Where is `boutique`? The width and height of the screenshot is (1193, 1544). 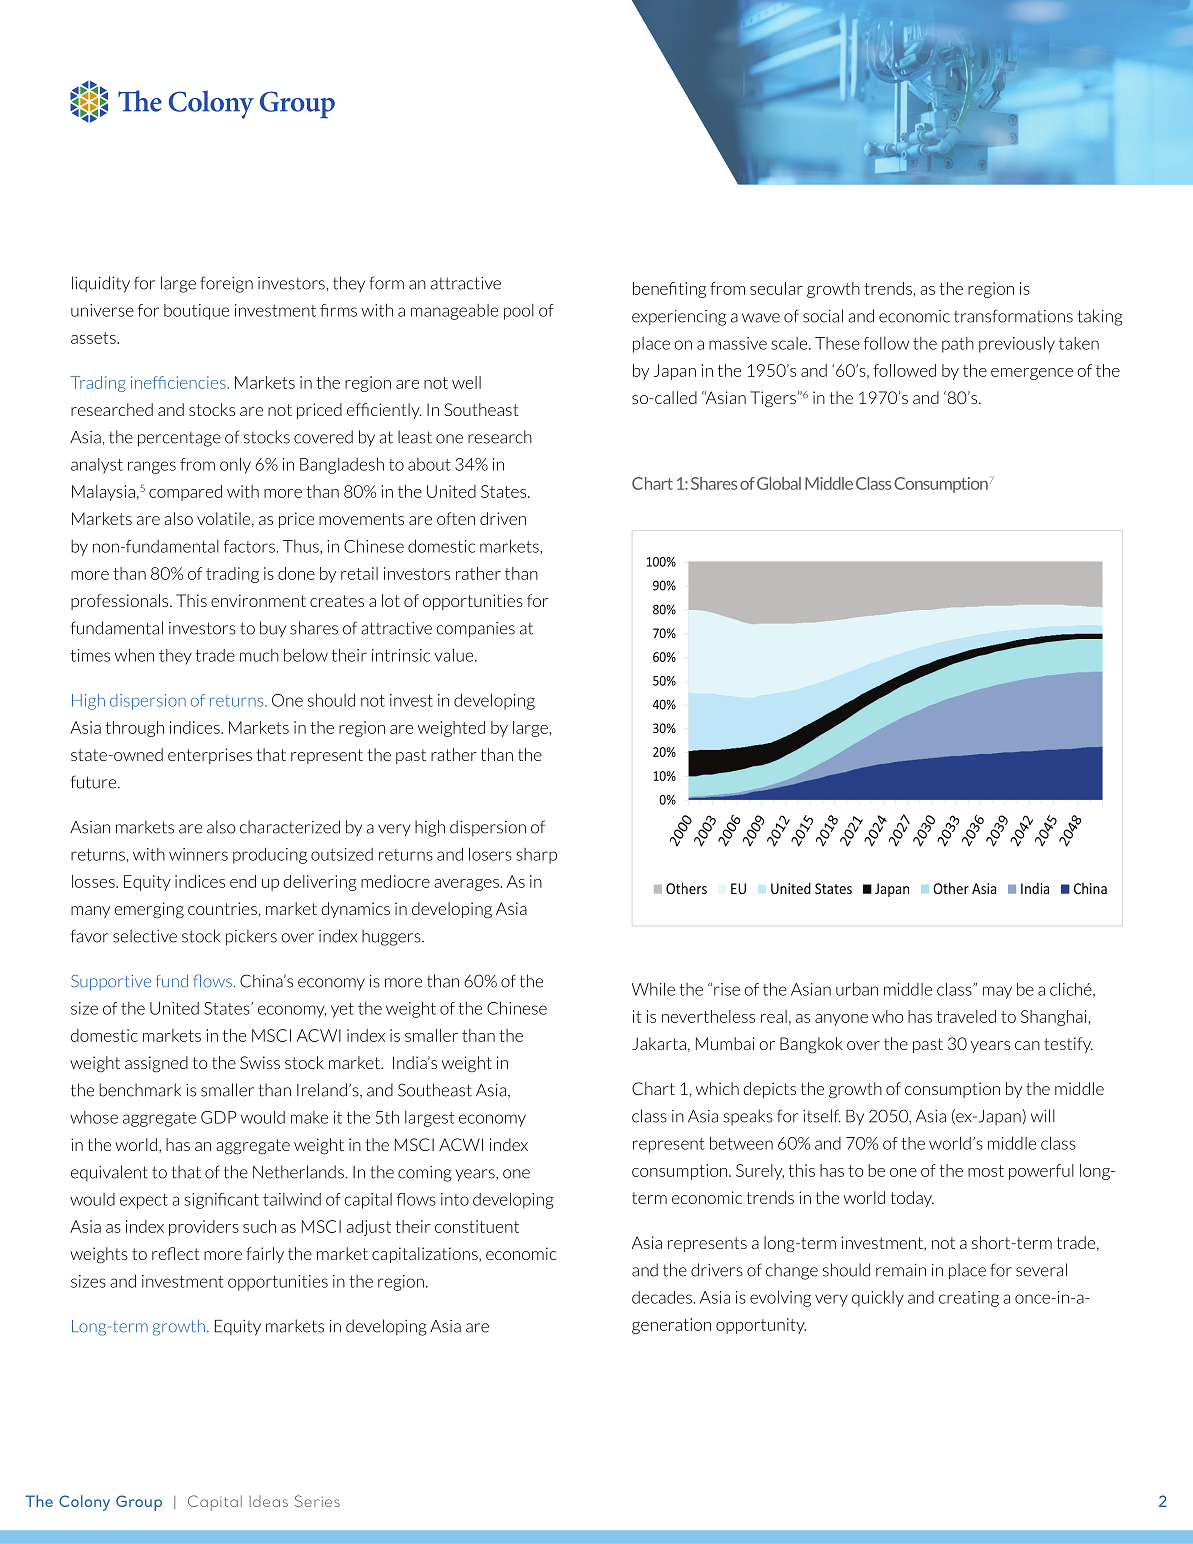 boutique is located at coordinates (196, 312).
